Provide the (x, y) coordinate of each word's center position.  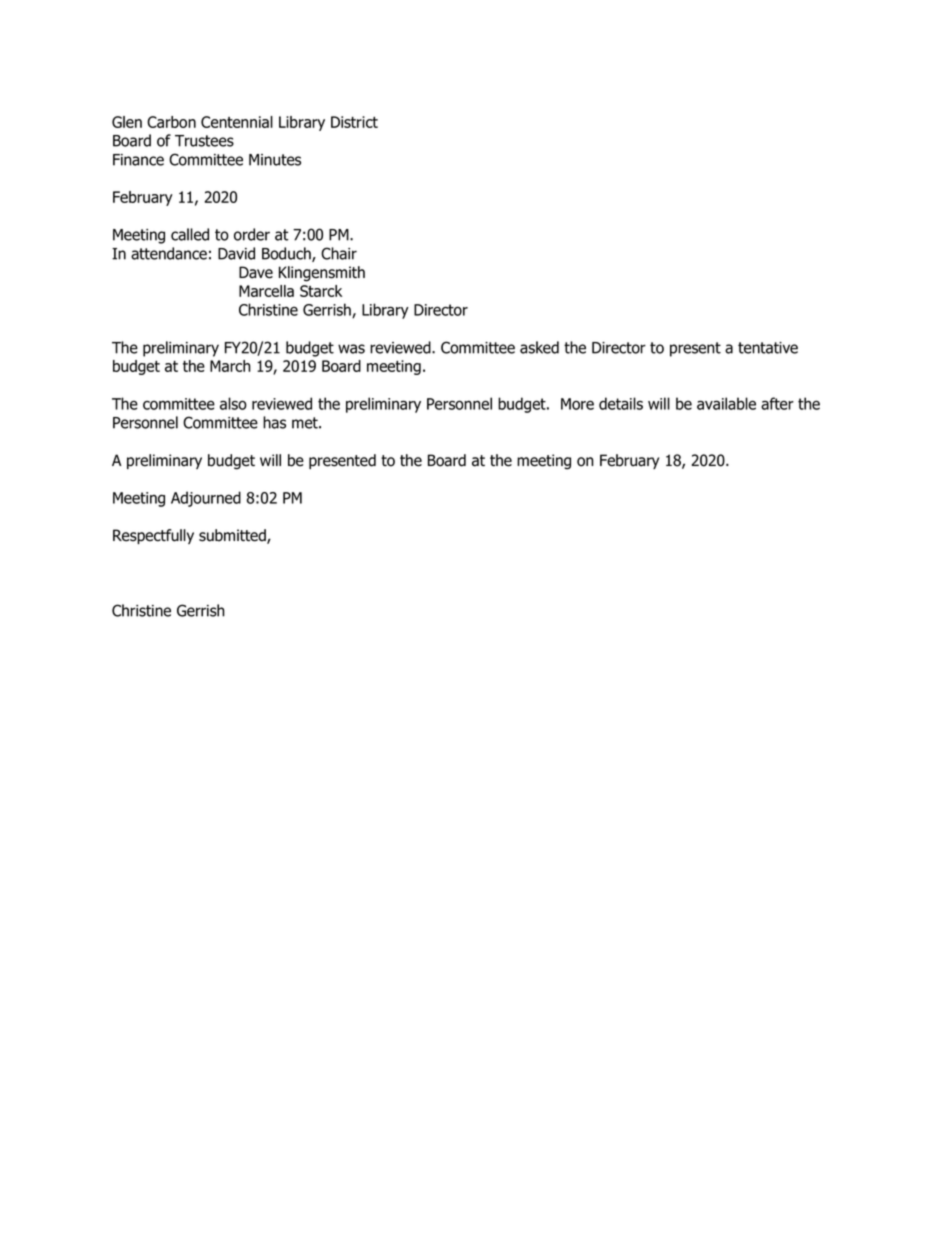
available (726, 403)
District (354, 122)
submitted (233, 536)
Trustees (204, 141)
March (230, 366)
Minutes (275, 160)
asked (539, 347)
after (777, 403)
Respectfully (153, 536)
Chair (339, 253)
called (190, 234)
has (274, 422)
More (577, 404)
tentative (768, 348)
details (621, 403)
